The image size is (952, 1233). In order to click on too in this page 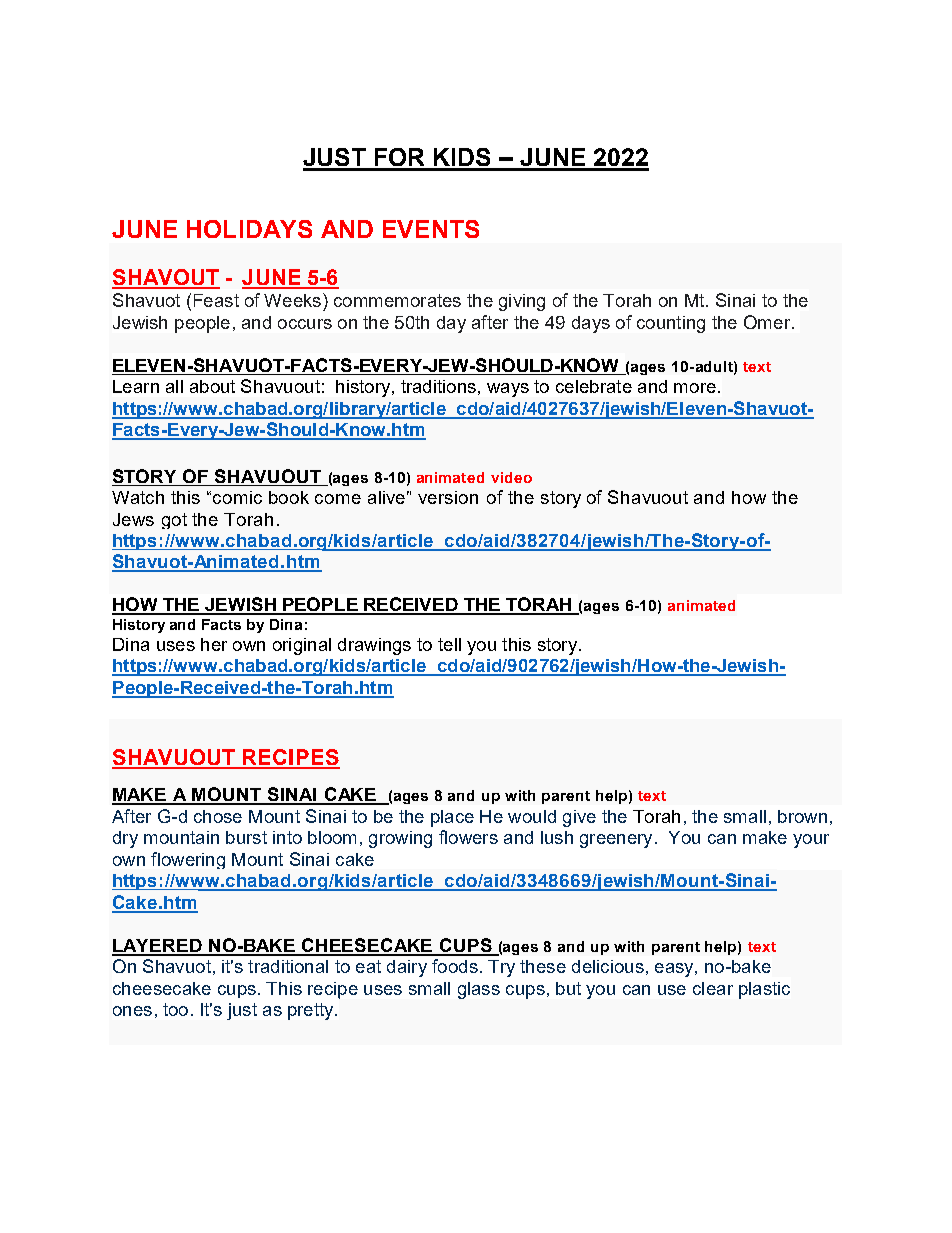, I will do `click(175, 1009)`.
